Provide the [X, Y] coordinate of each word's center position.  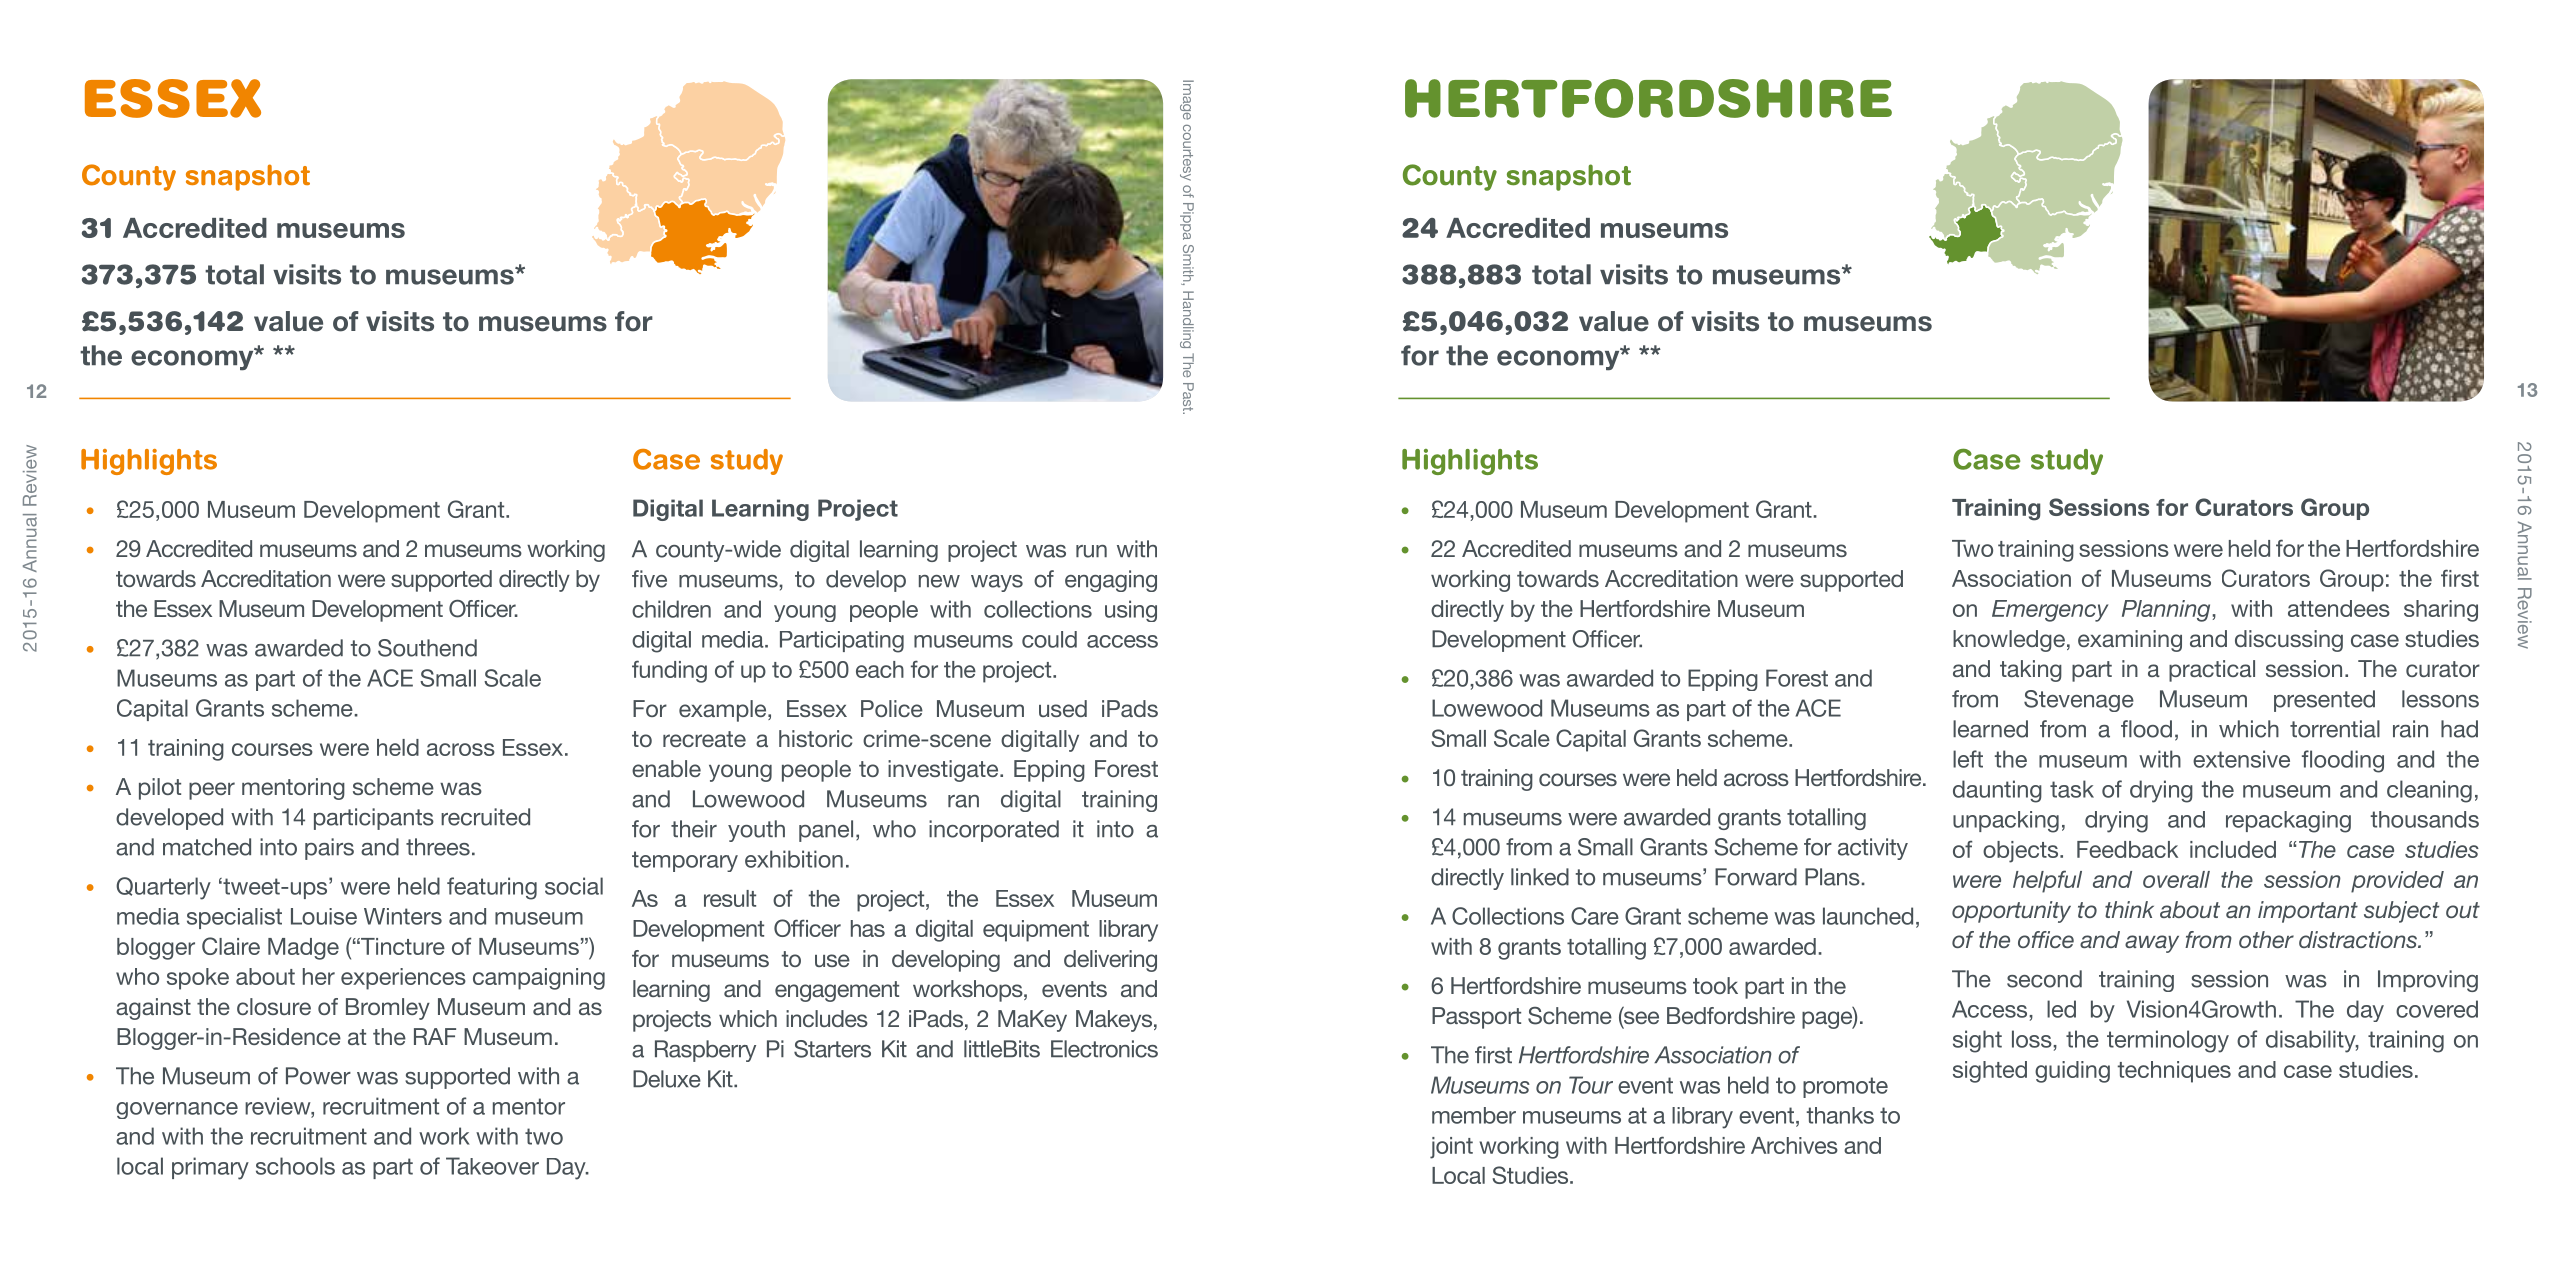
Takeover [492, 1166]
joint [1451, 1148]
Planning [2167, 611]
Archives [1794, 1145]
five [649, 579]
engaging [1111, 581]
